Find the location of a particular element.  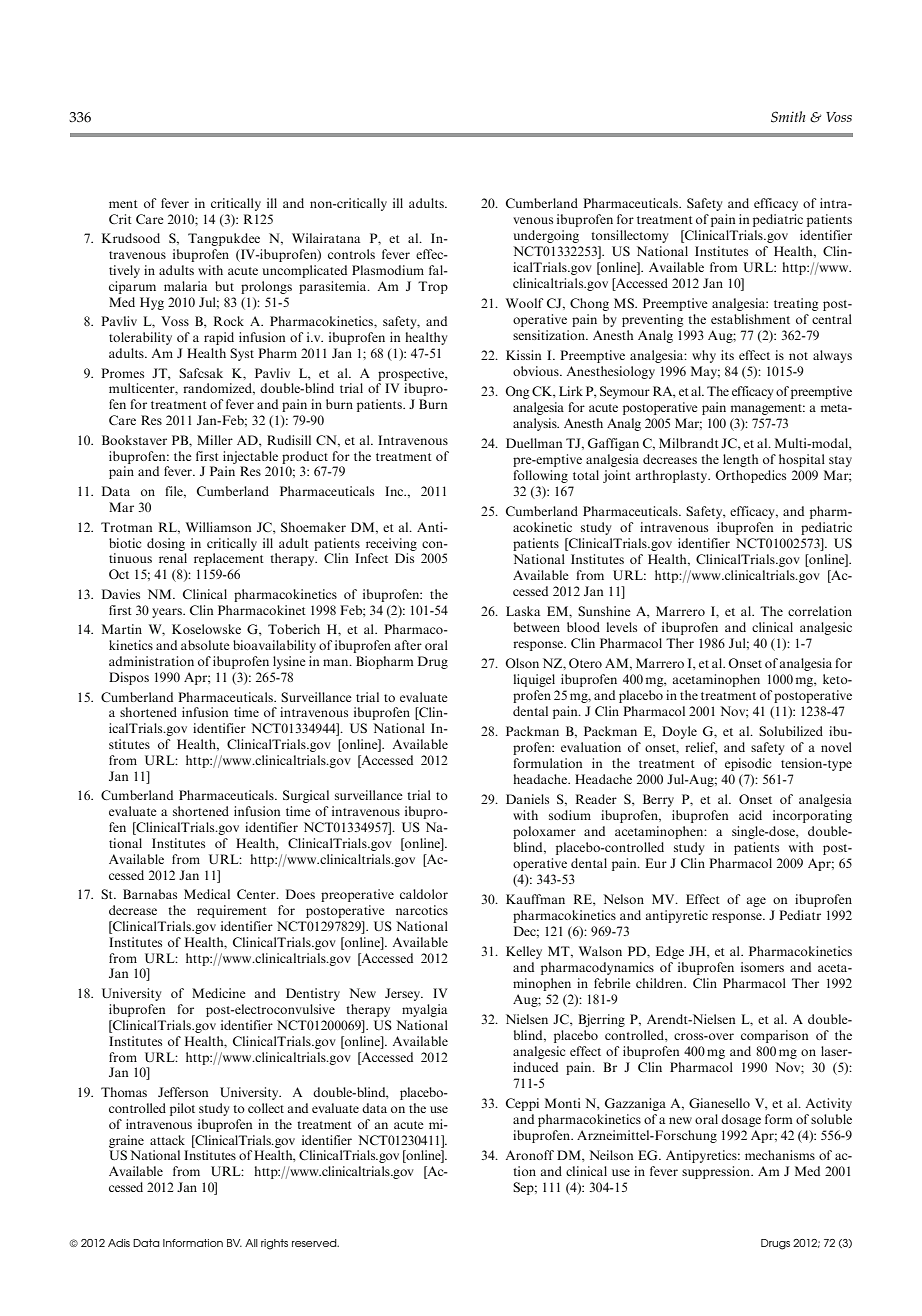

Neilson is located at coordinates (611, 1155).
